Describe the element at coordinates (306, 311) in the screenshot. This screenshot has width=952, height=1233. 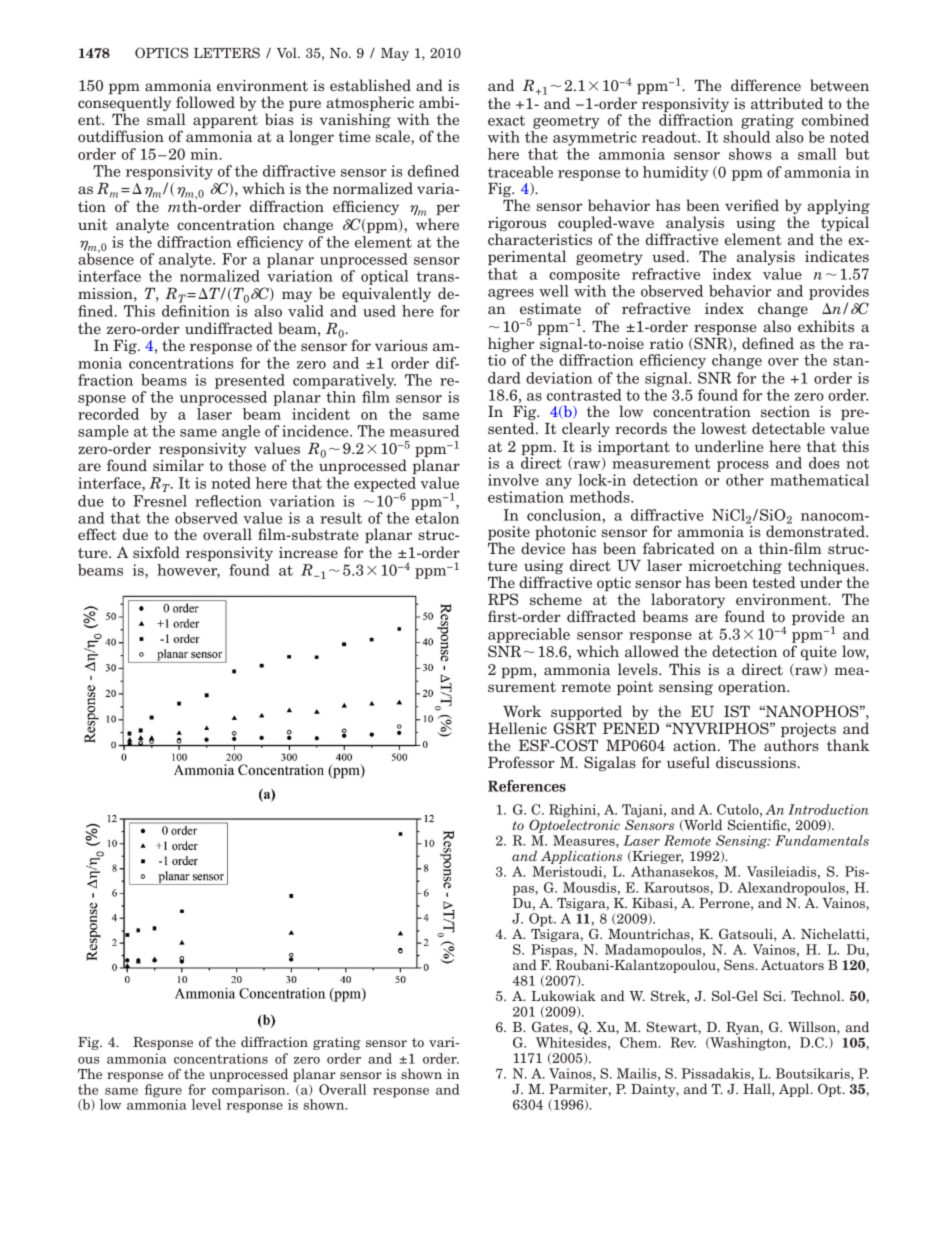
I see `valid` at that location.
